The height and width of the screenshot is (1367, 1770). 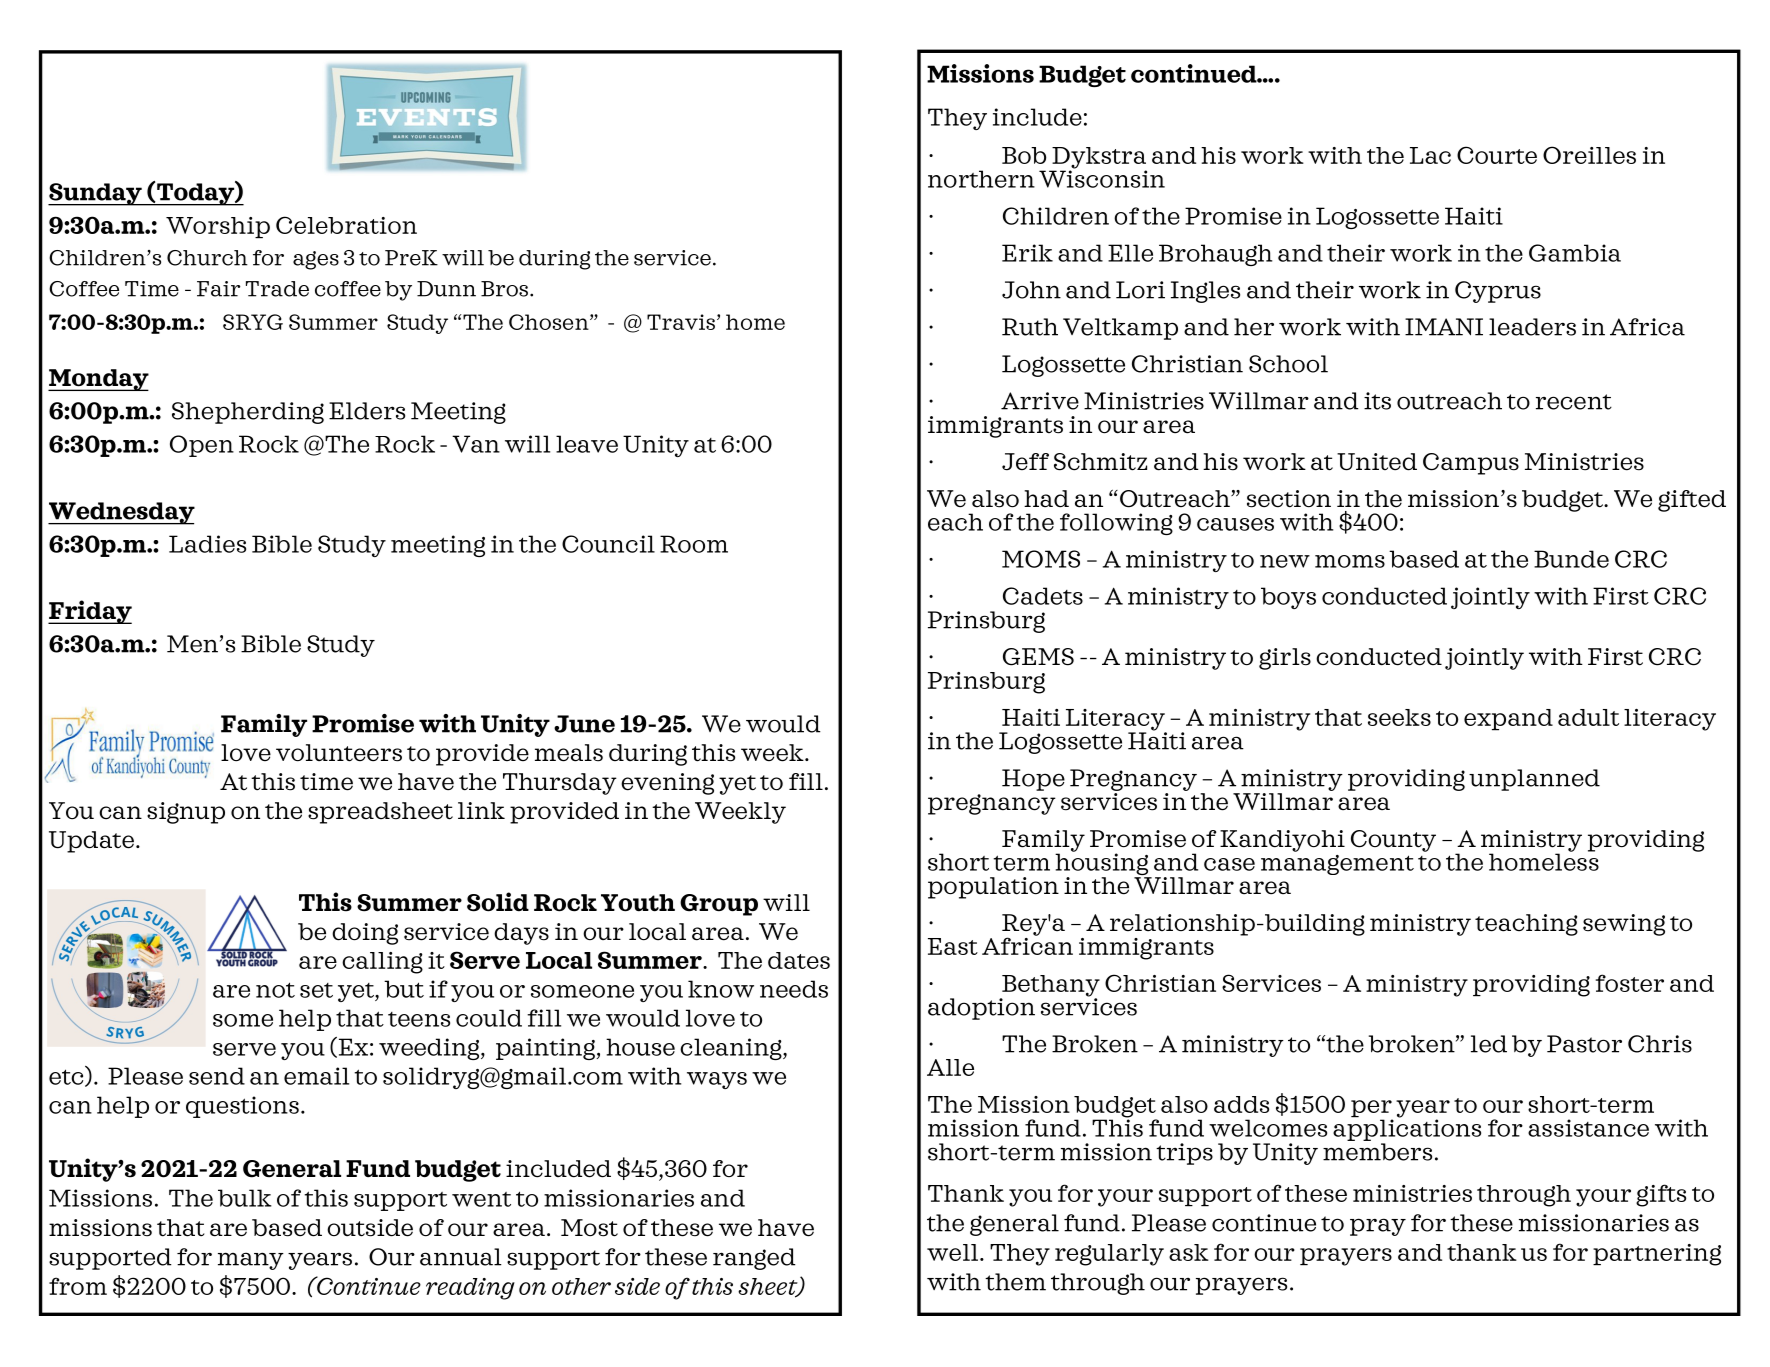 I want to click on well, so click(x=952, y=1252).
